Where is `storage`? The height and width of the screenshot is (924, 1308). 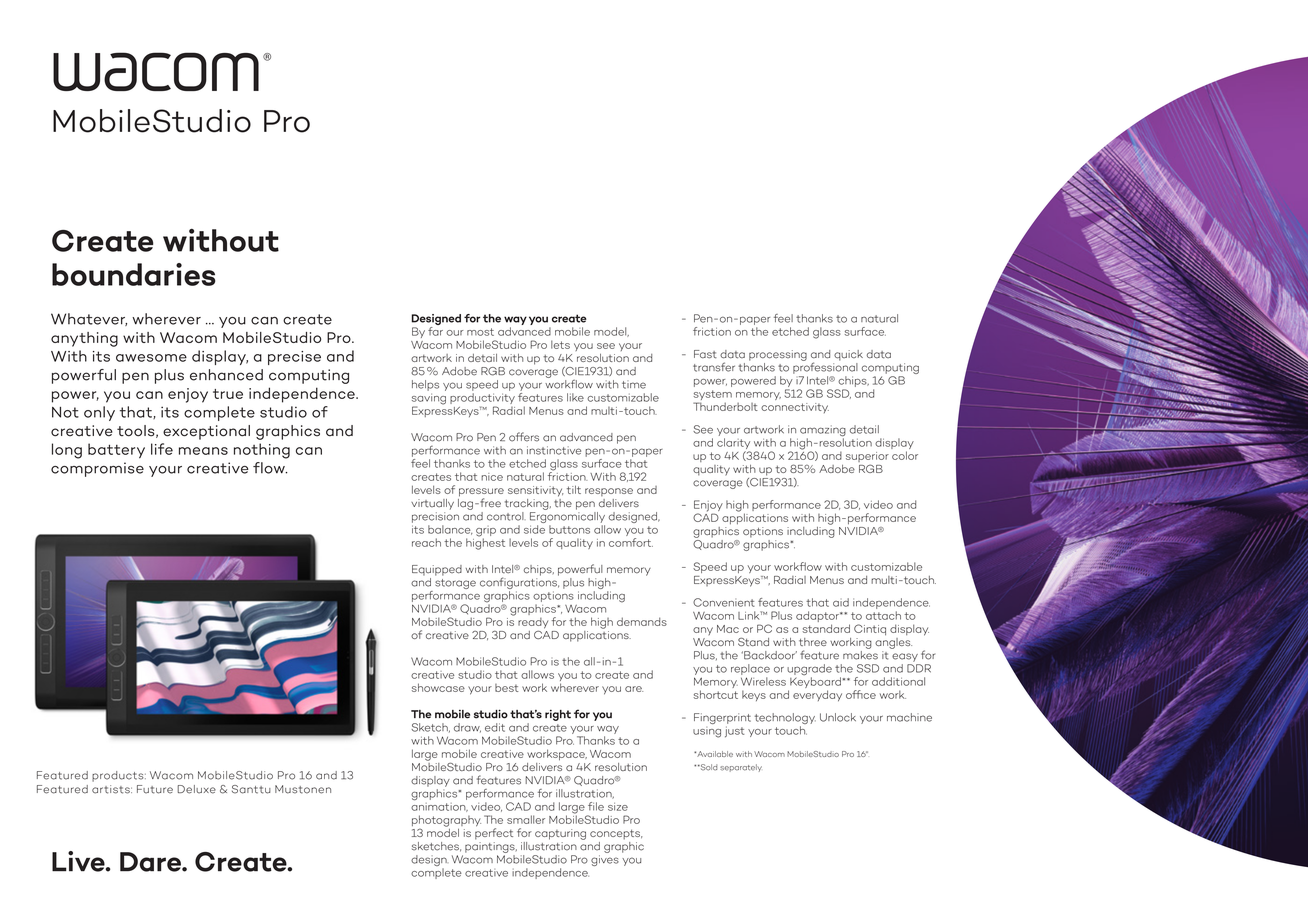
storage is located at coordinates (455, 584).
